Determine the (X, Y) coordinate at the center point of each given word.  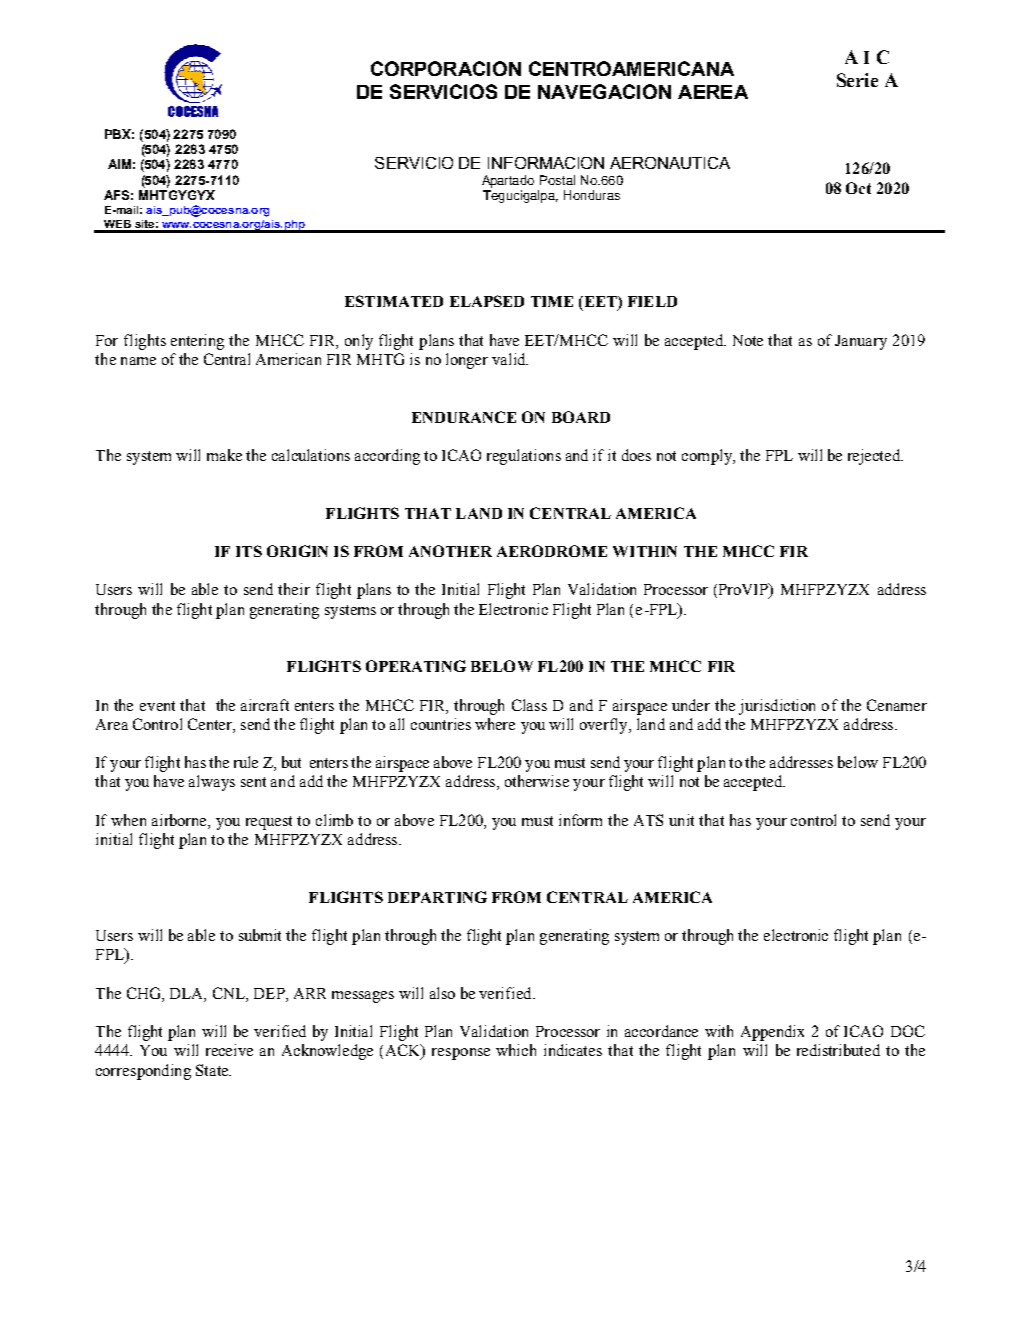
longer (467, 361)
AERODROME (552, 551)
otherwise (537, 781)
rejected (875, 457)
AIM (119, 164)
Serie (857, 80)
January (861, 342)
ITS (249, 551)
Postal (557, 180)
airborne (180, 821)
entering (197, 342)
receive (229, 1050)
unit (681, 820)
